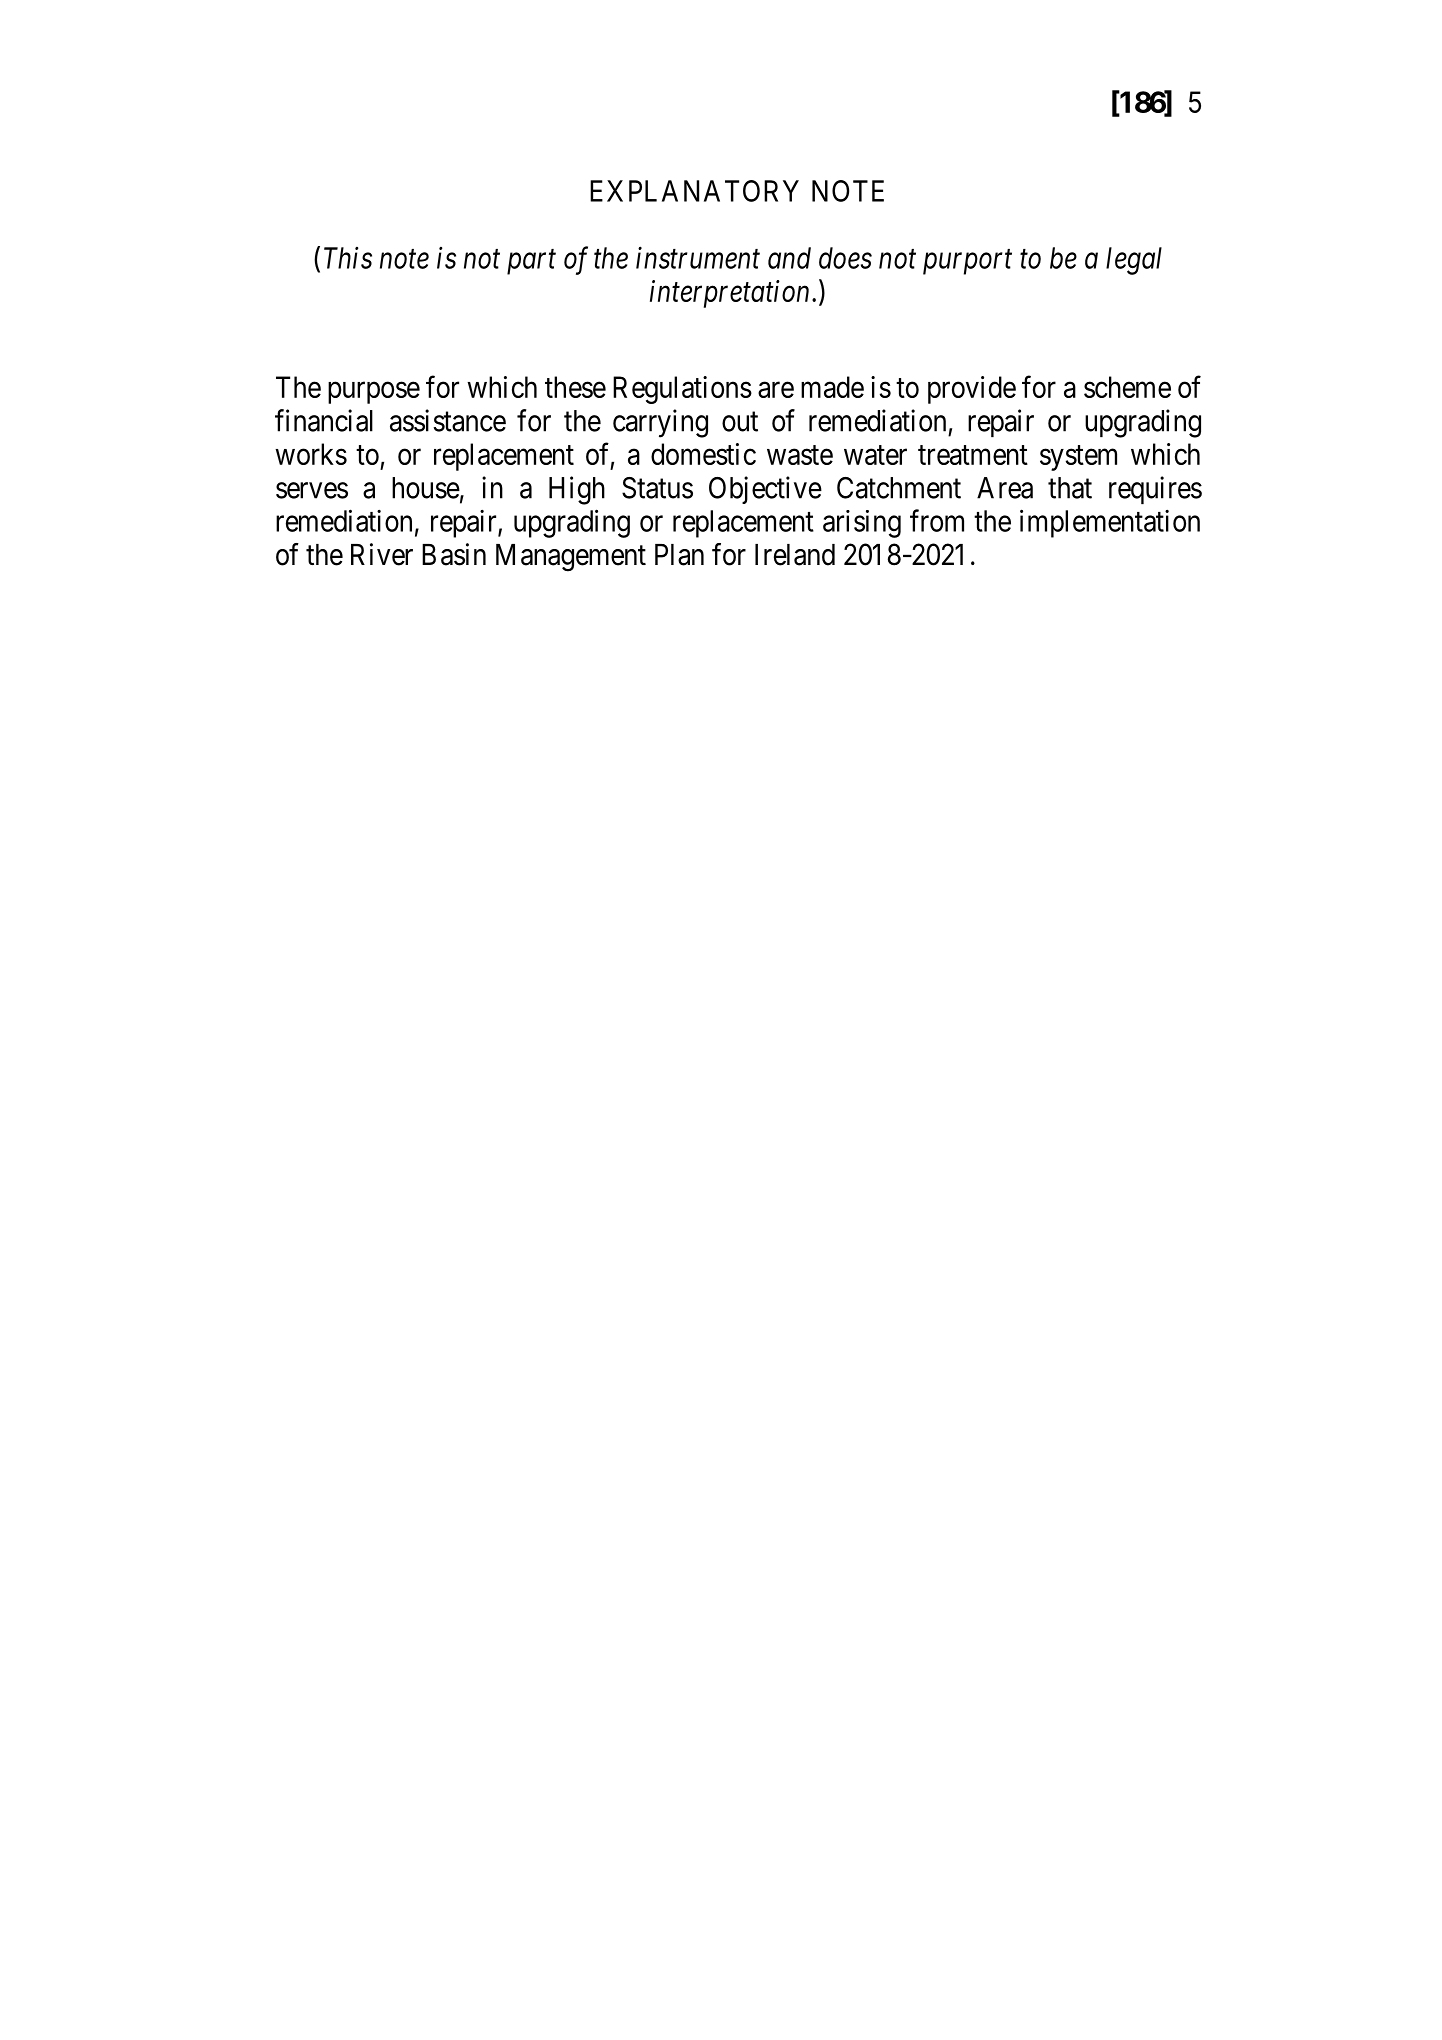  What do you see at coordinates (967, 262) in the image?
I see `purport` at bounding box center [967, 262].
